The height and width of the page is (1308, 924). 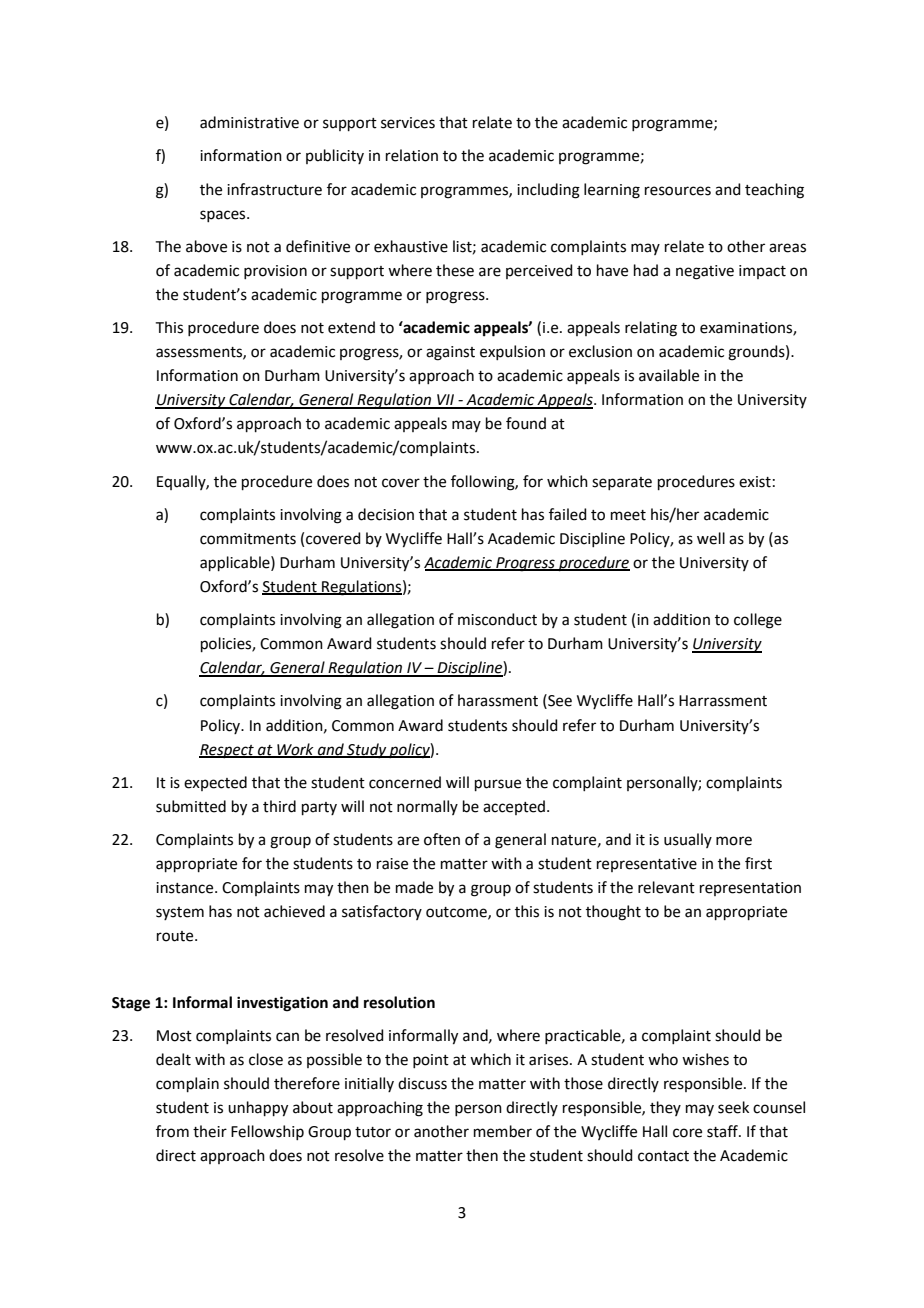 I want to click on administrative, so click(x=249, y=122).
